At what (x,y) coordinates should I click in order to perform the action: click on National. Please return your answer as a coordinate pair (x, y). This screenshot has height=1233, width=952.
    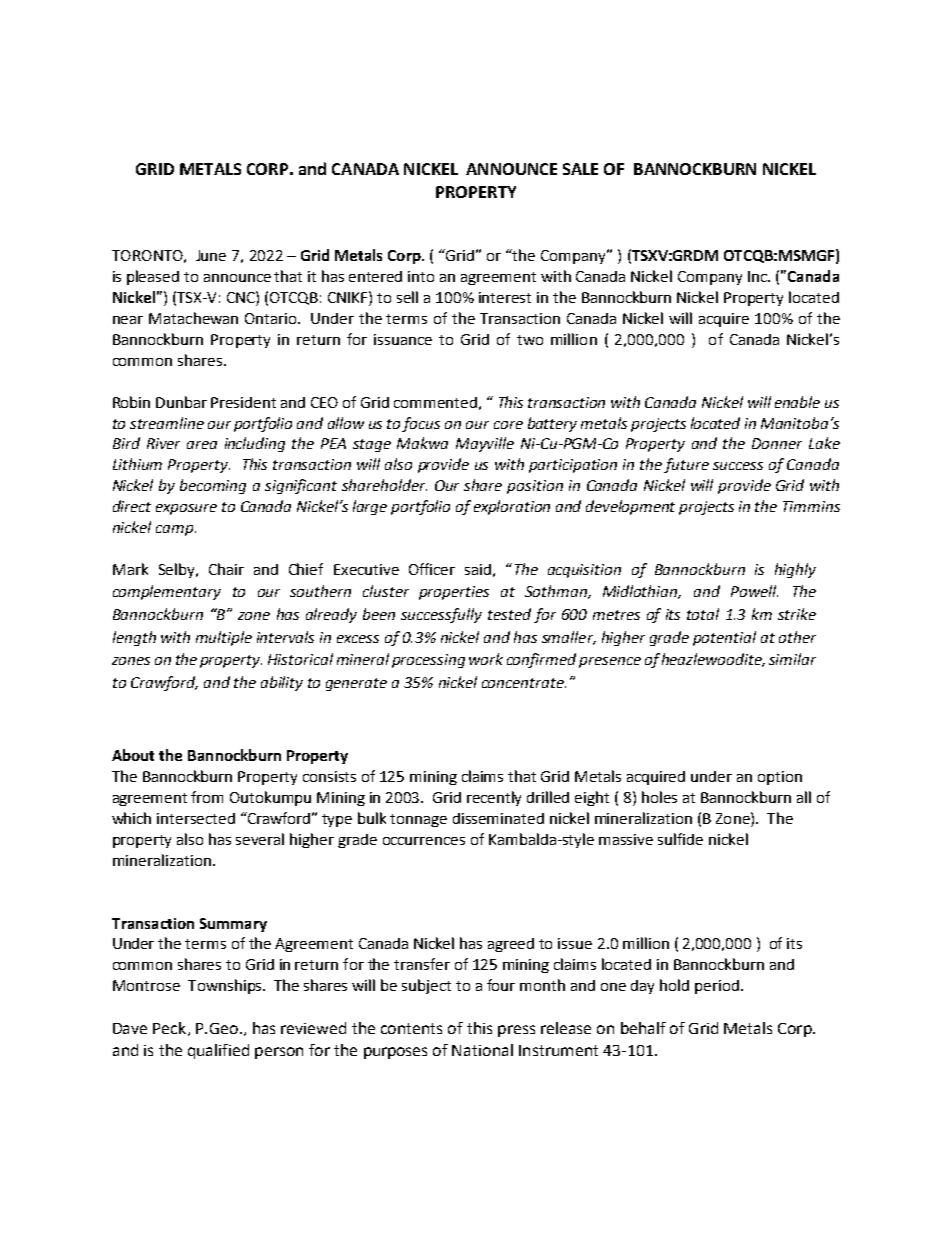
    Looking at the image, I should click on (482, 1050).
